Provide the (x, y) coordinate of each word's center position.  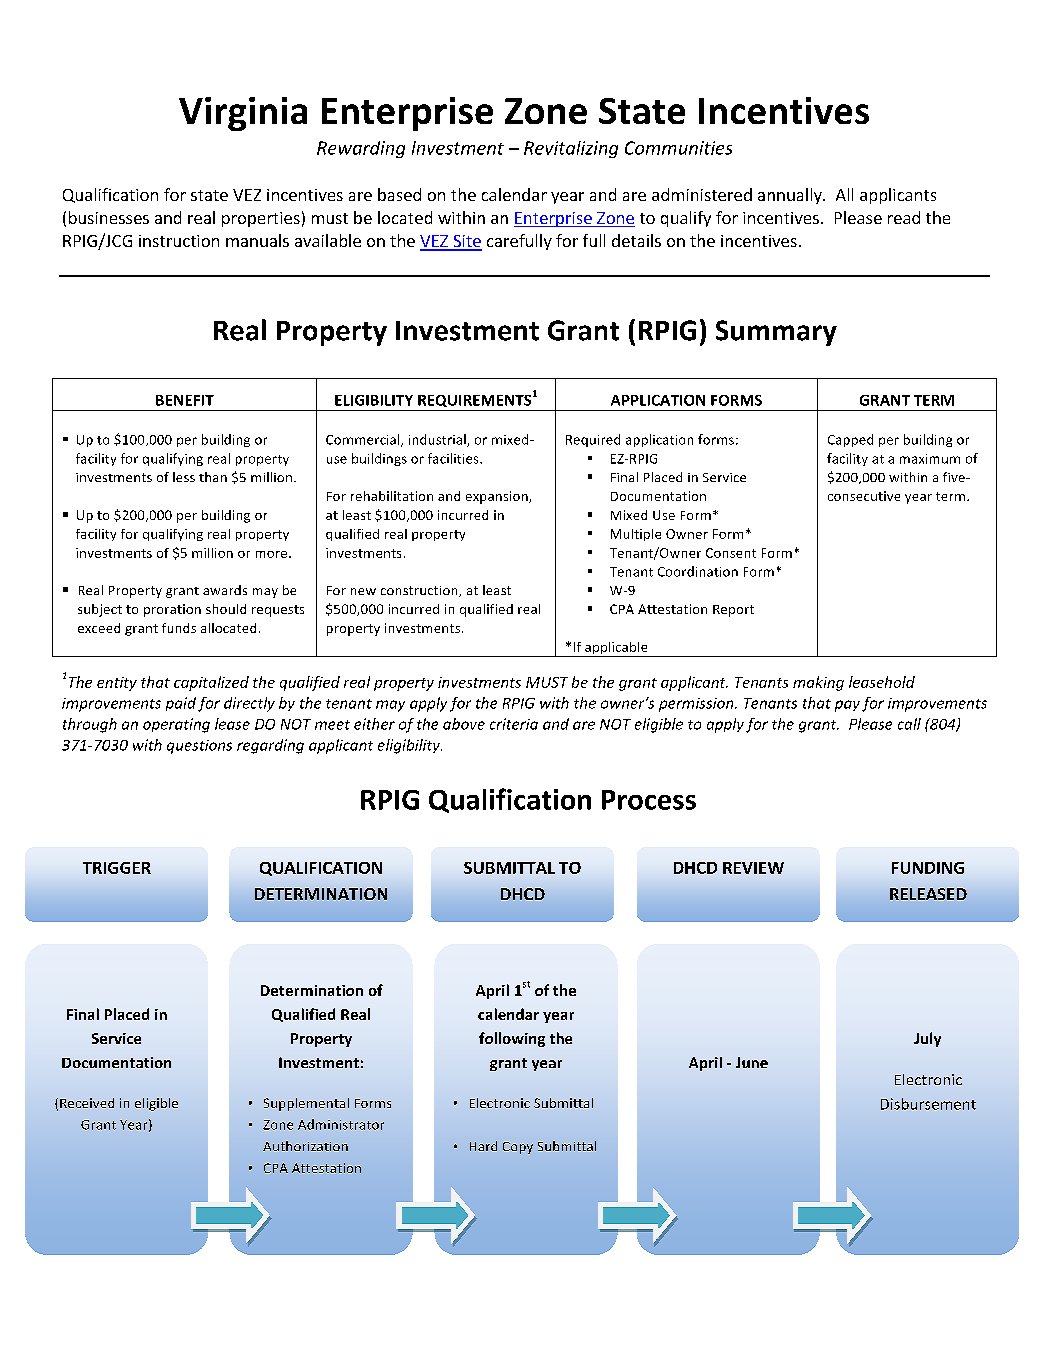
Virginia (243, 114)
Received (87, 1103)
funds (179, 628)
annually (791, 196)
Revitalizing (571, 149)
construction (420, 591)
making (818, 683)
